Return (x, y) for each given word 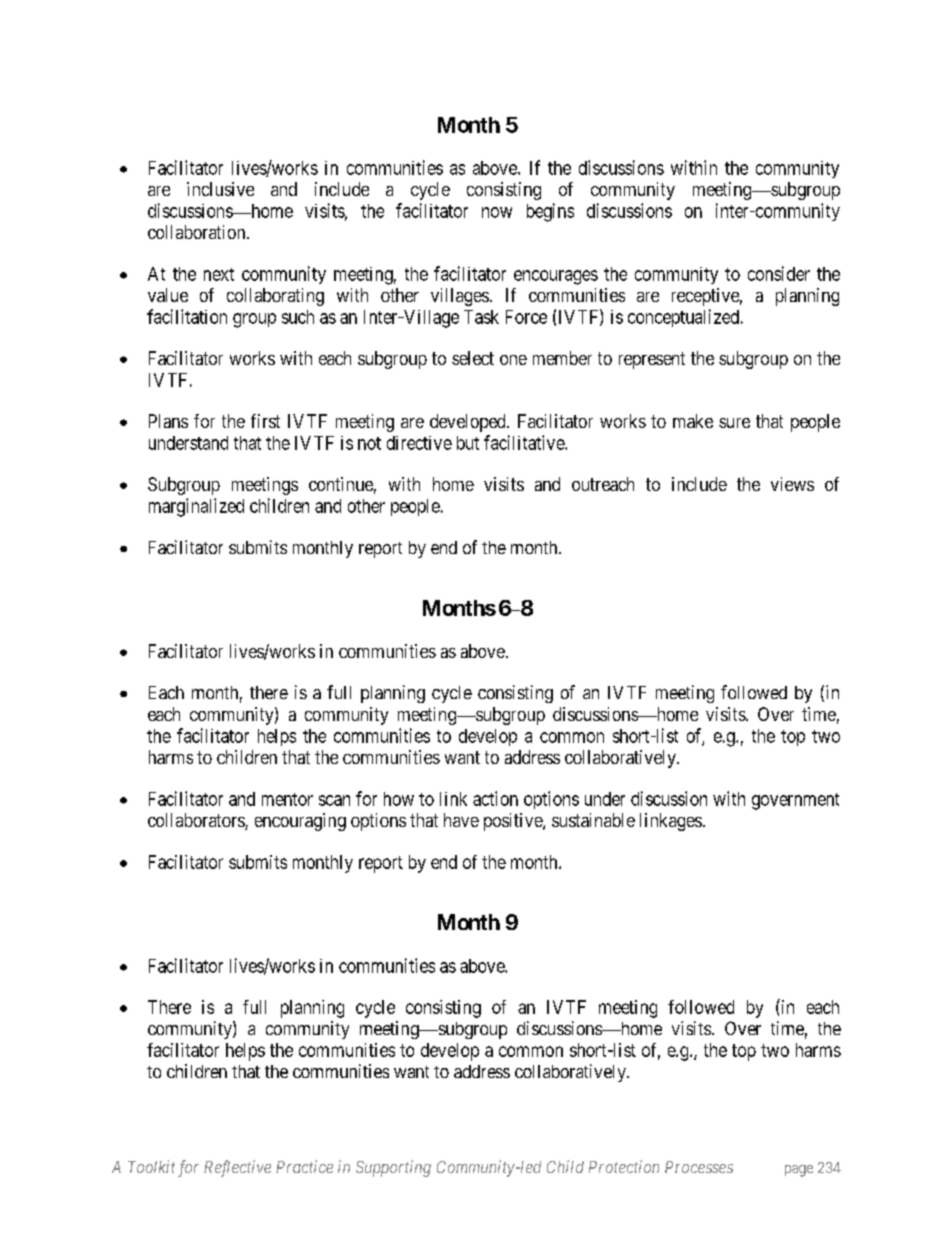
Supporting (393, 1168)
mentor (287, 799)
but (468, 443)
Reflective (237, 1168)
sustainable (593, 820)
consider (779, 273)
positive (514, 822)
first (265, 421)
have (461, 820)
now (497, 212)
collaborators (197, 821)
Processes (699, 1167)
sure (734, 423)
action (495, 798)
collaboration (198, 232)
